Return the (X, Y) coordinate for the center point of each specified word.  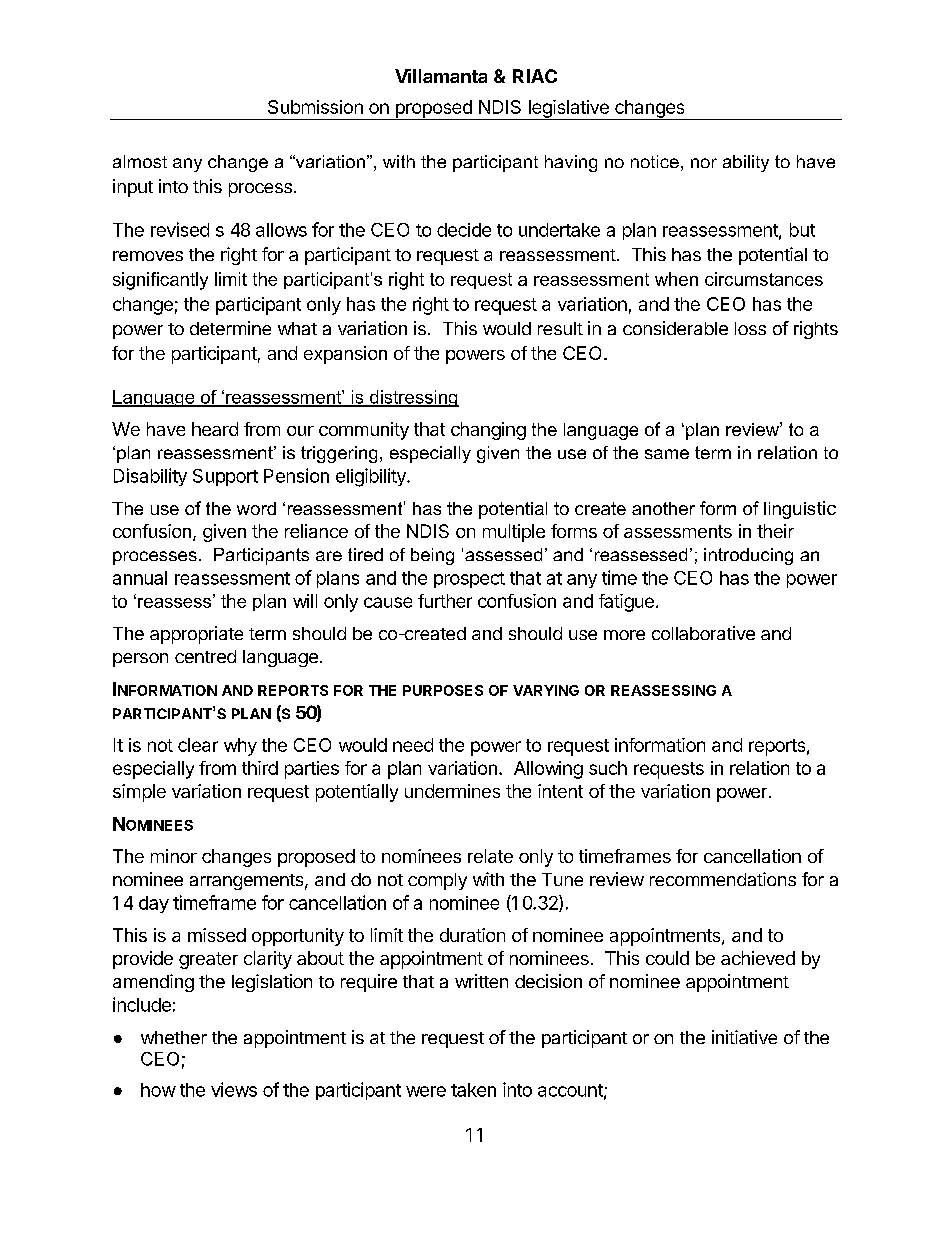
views (234, 1089)
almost (140, 161)
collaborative (703, 633)
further (445, 601)
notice (655, 161)
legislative (568, 110)
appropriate (196, 635)
